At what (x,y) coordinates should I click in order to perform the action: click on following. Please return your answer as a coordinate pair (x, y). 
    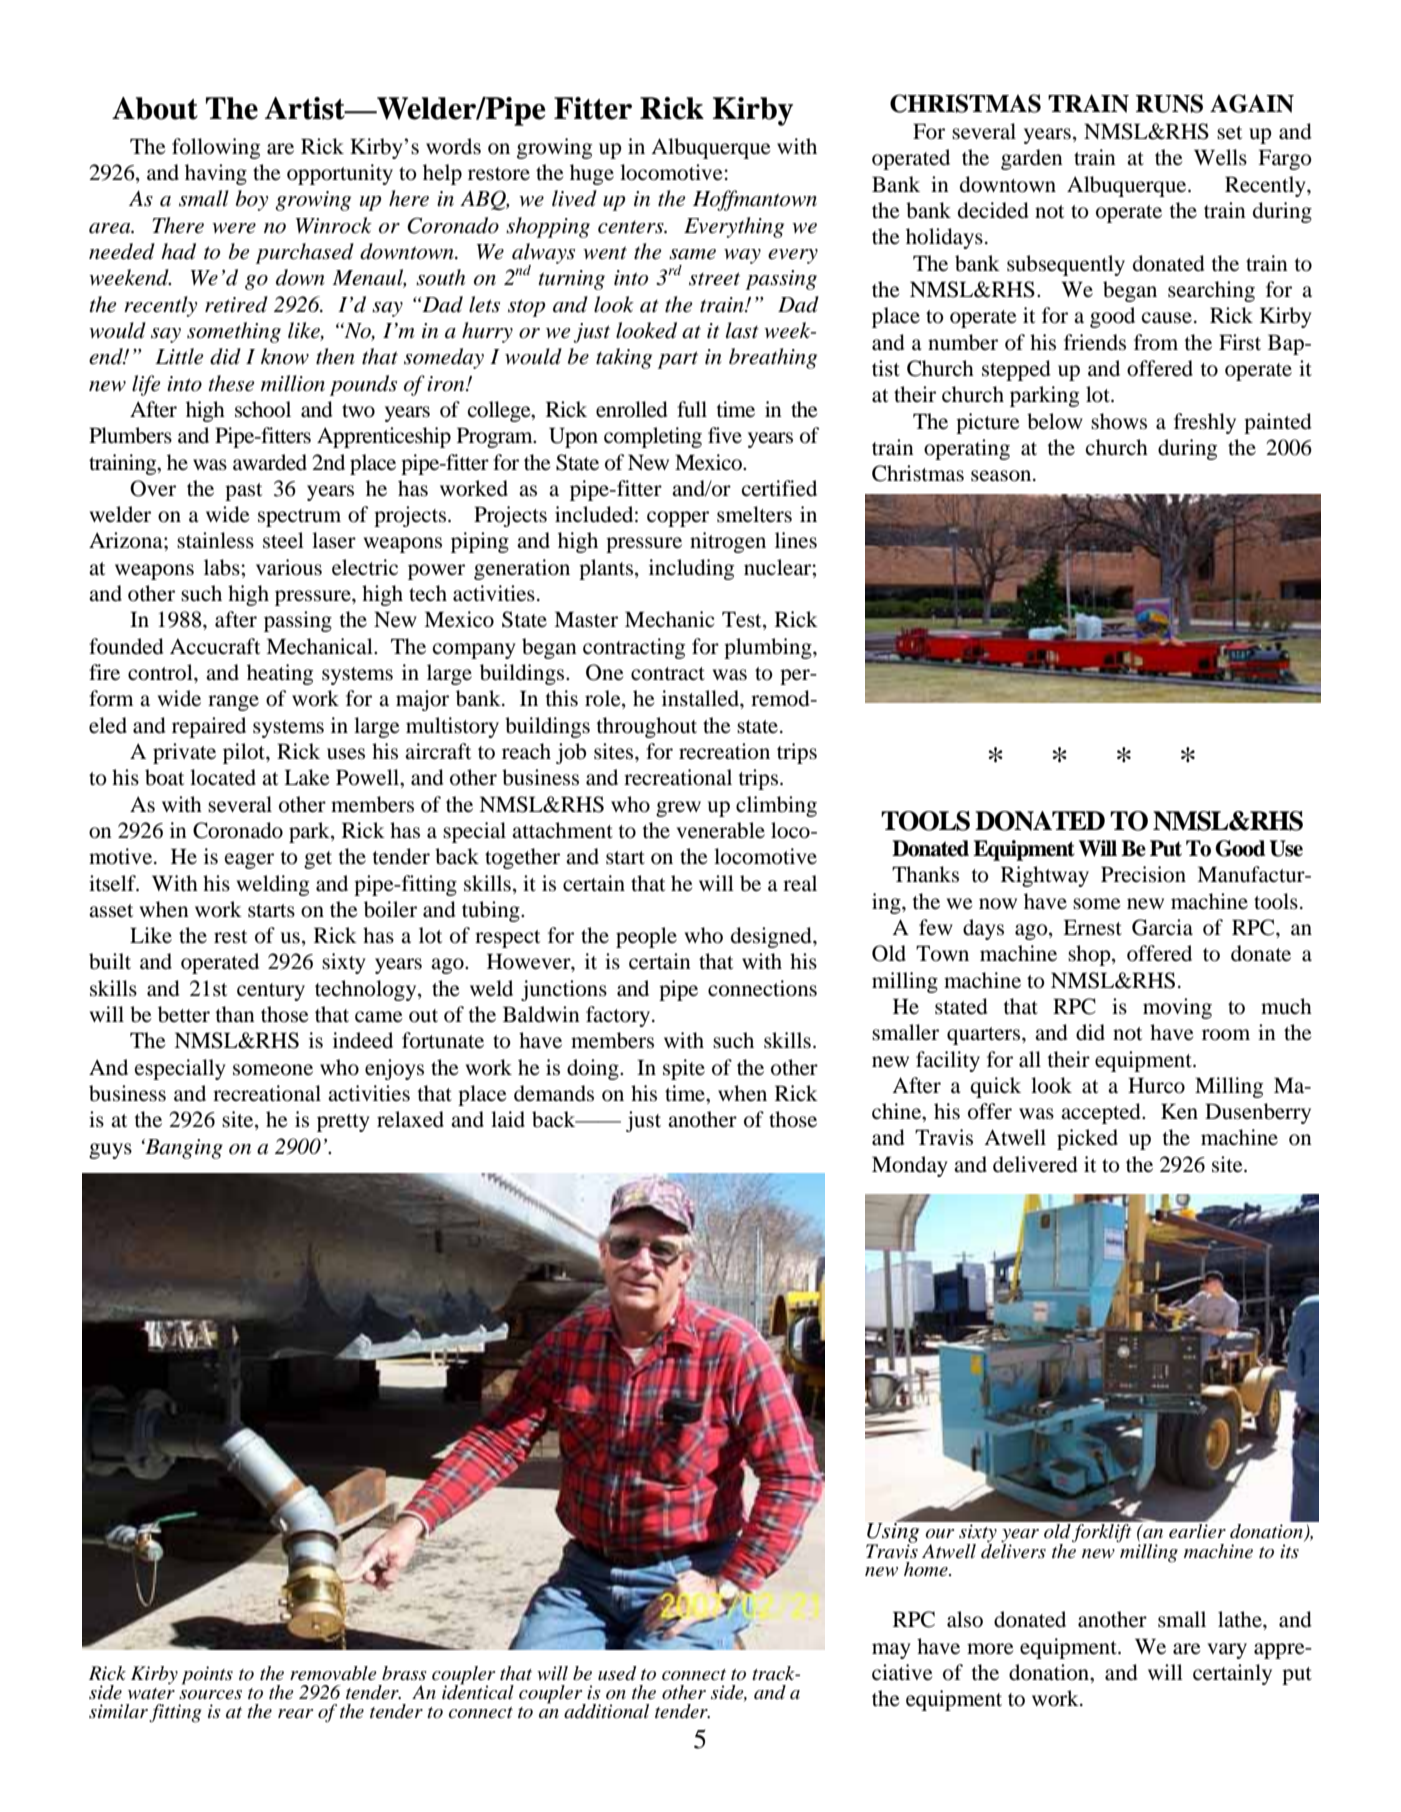
    Looking at the image, I should click on (216, 148).
